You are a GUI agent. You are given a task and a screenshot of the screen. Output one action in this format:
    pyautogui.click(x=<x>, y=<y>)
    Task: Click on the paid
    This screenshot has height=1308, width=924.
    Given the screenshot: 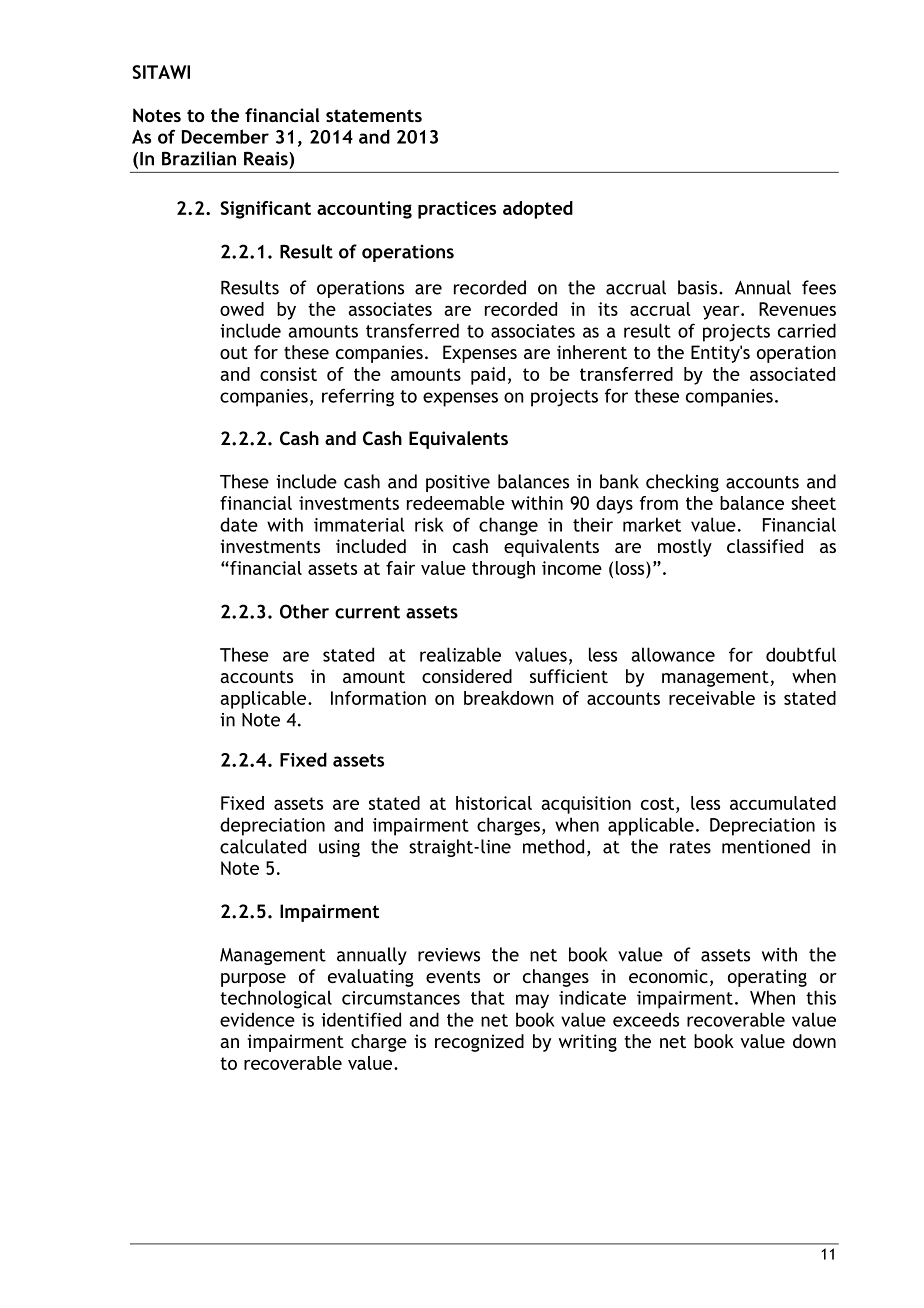 What is the action you would take?
    pyautogui.click(x=488, y=376)
